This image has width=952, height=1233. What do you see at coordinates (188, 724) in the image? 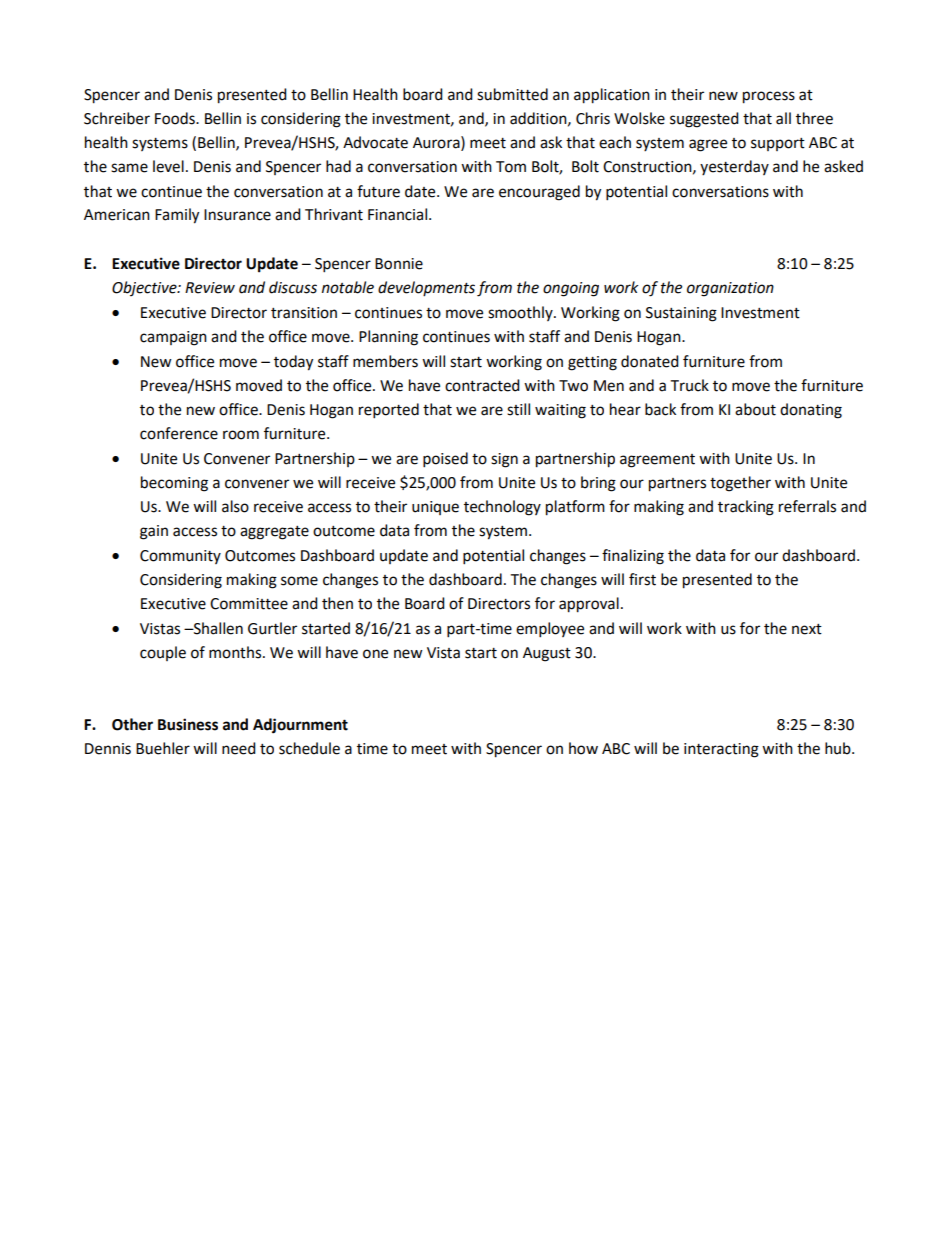
I see `Business` at bounding box center [188, 724].
